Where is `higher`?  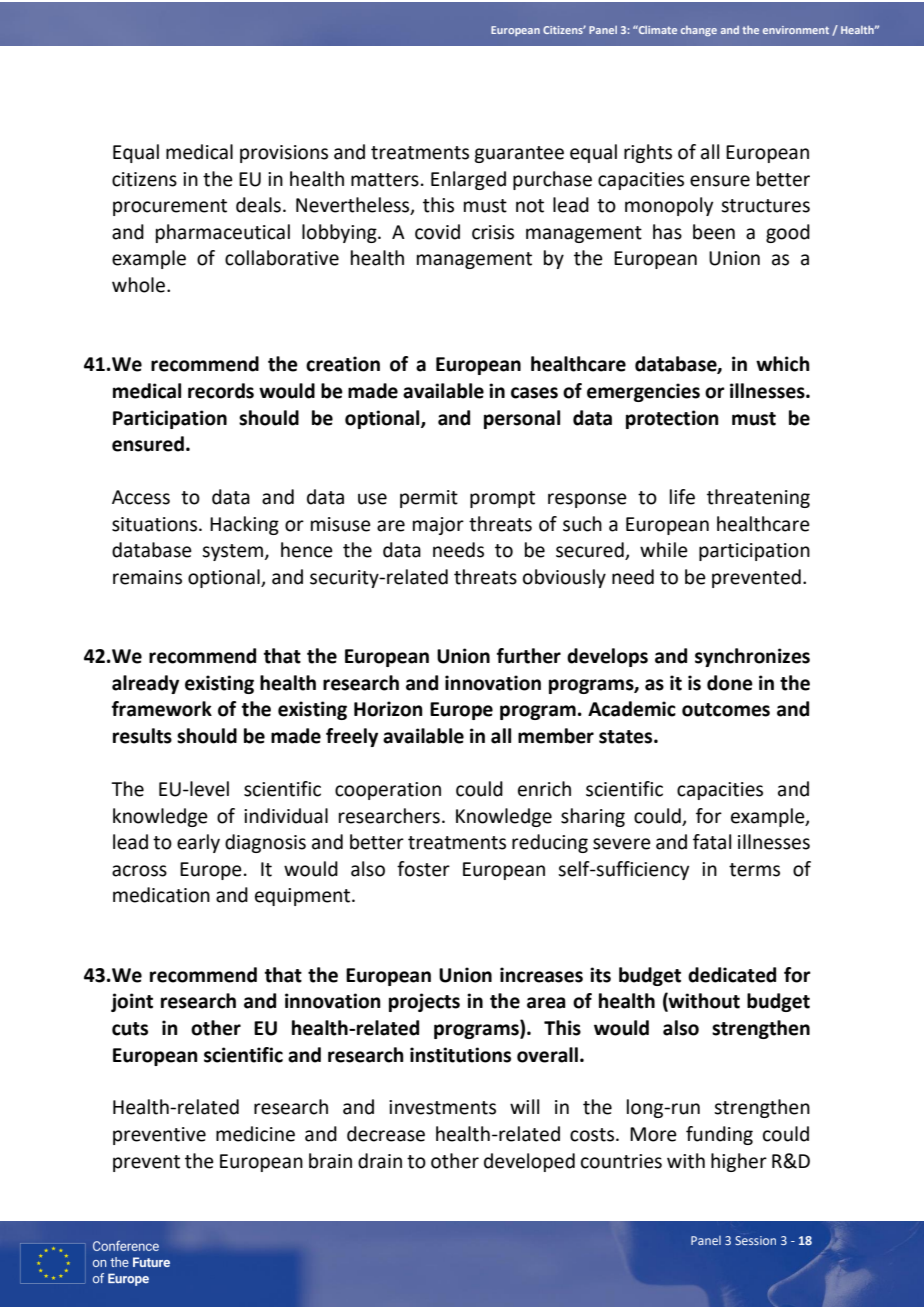 higher is located at coordinates (739, 1162).
